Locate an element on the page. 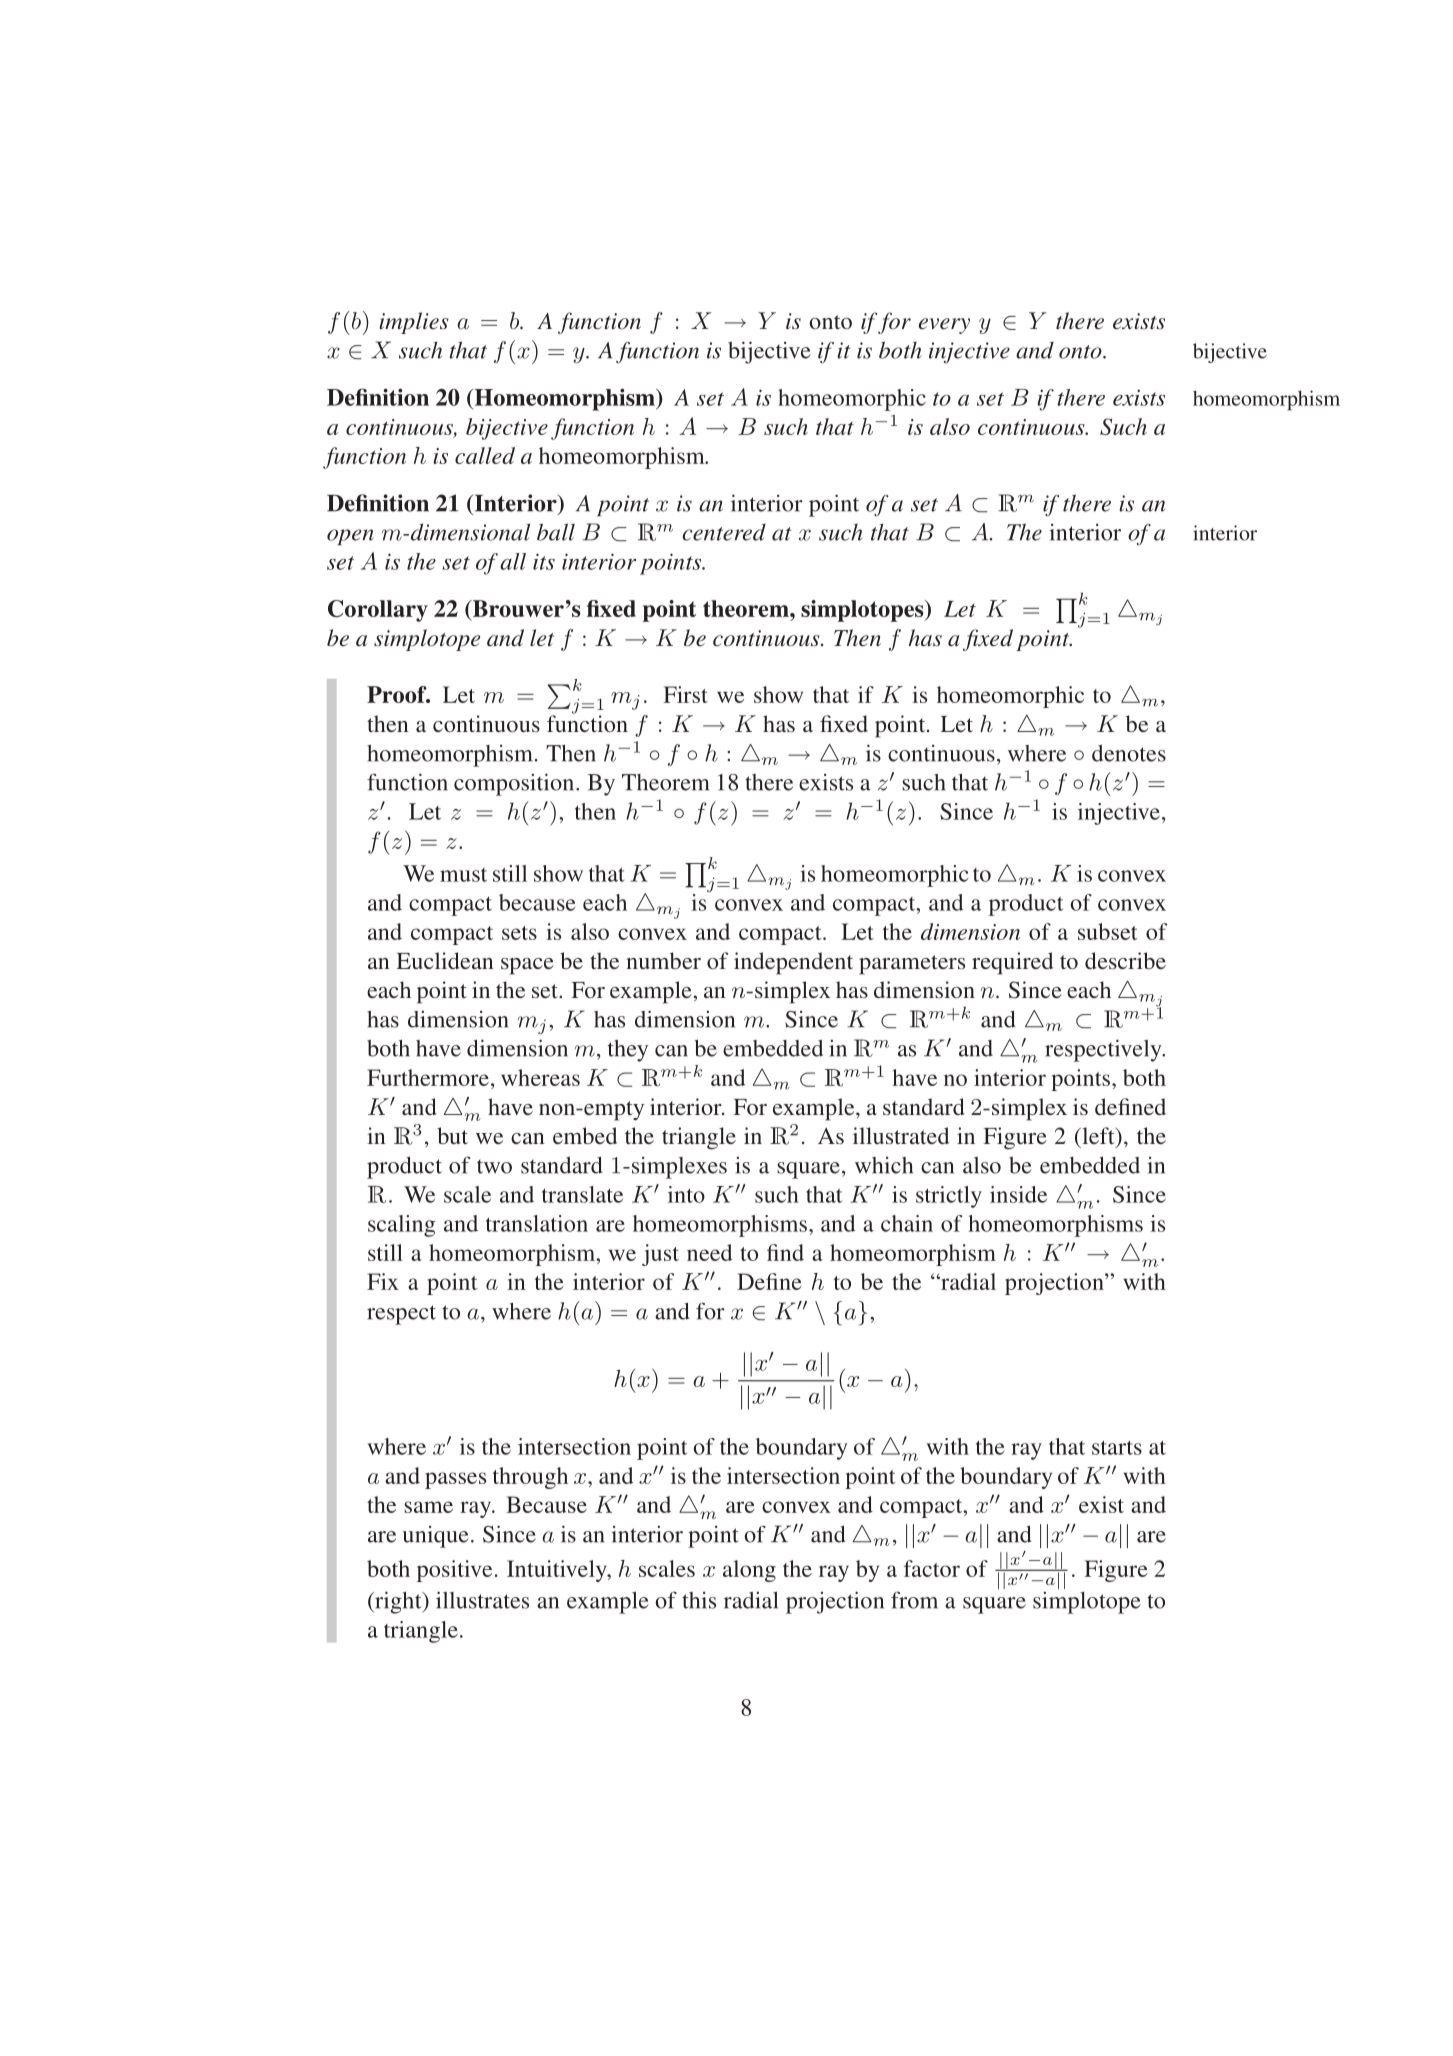 This document has width=1453, height=2056. positive is located at coordinates (454, 1571).
